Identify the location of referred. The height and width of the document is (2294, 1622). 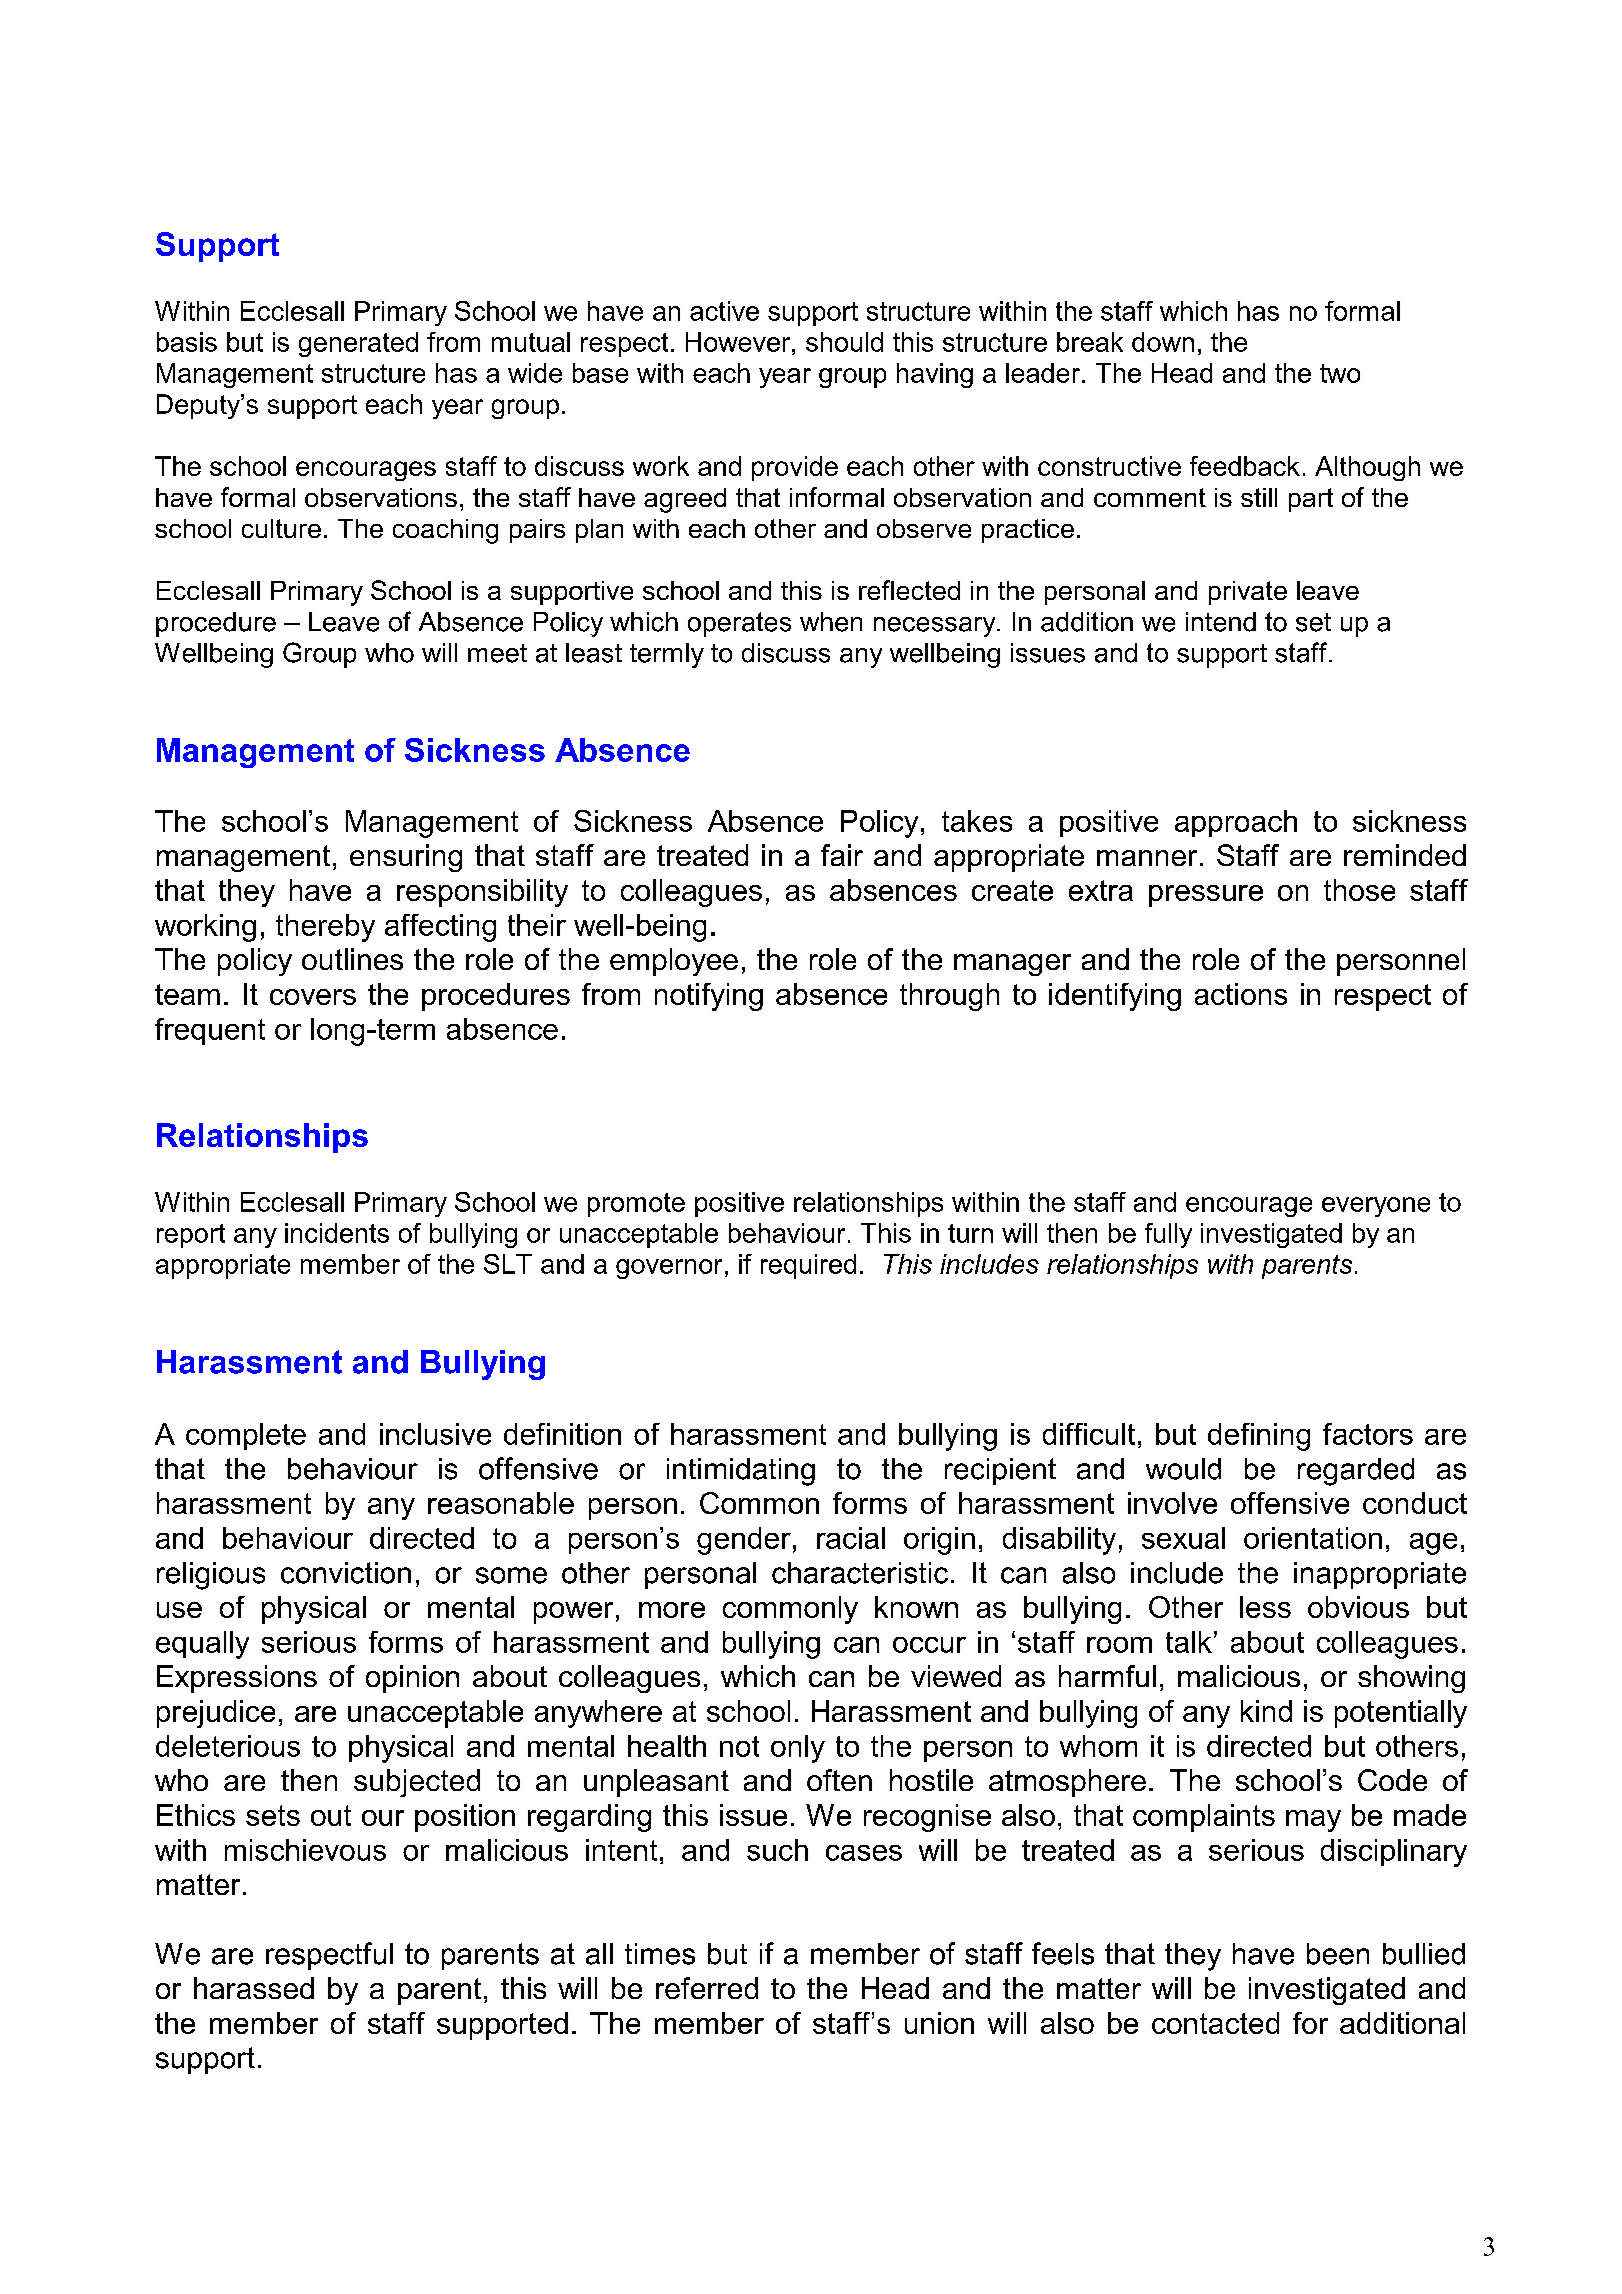
(707, 1988).
